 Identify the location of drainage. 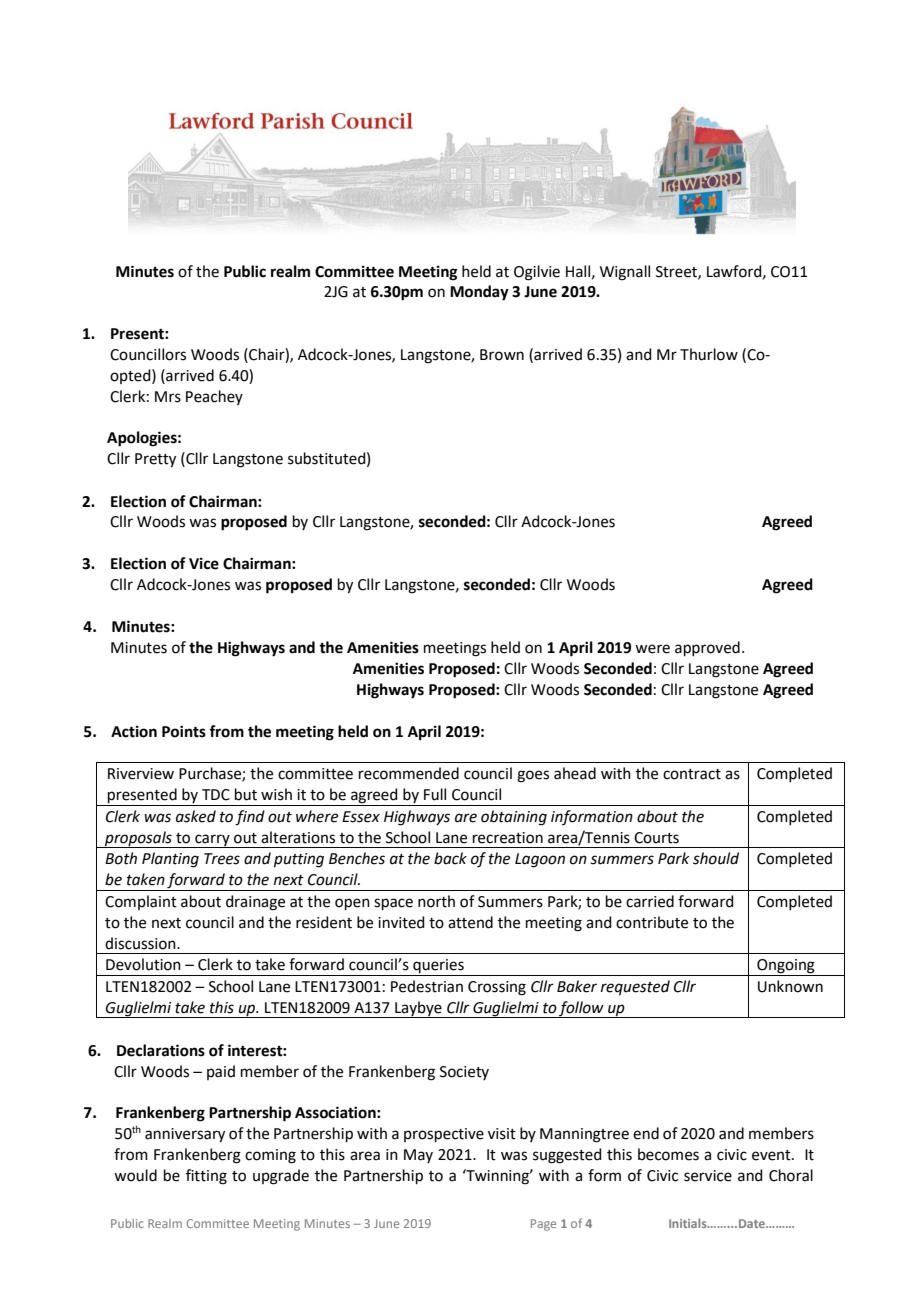
(255, 903).
